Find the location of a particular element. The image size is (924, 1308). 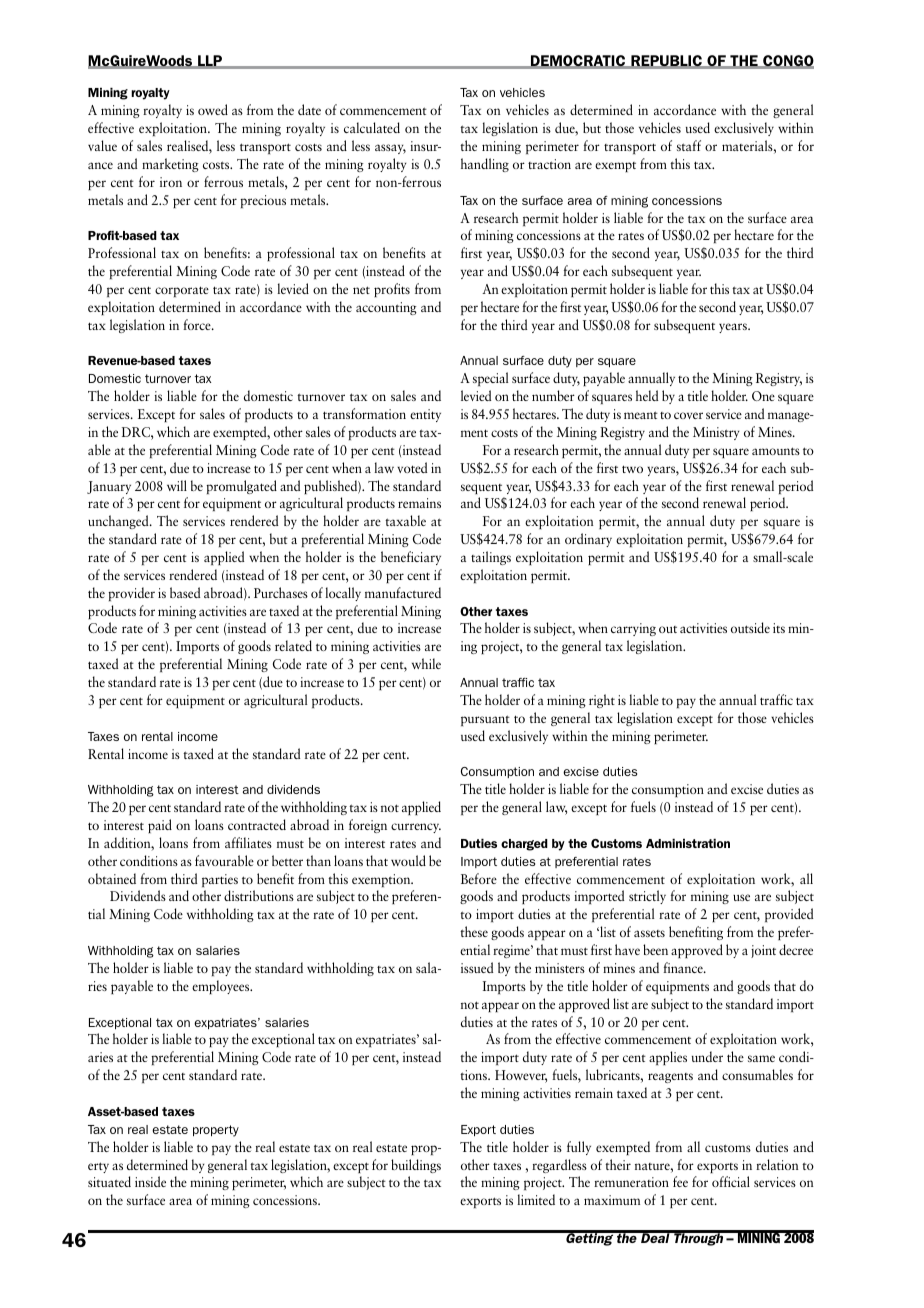

marketing is located at coordinates (170, 165).
